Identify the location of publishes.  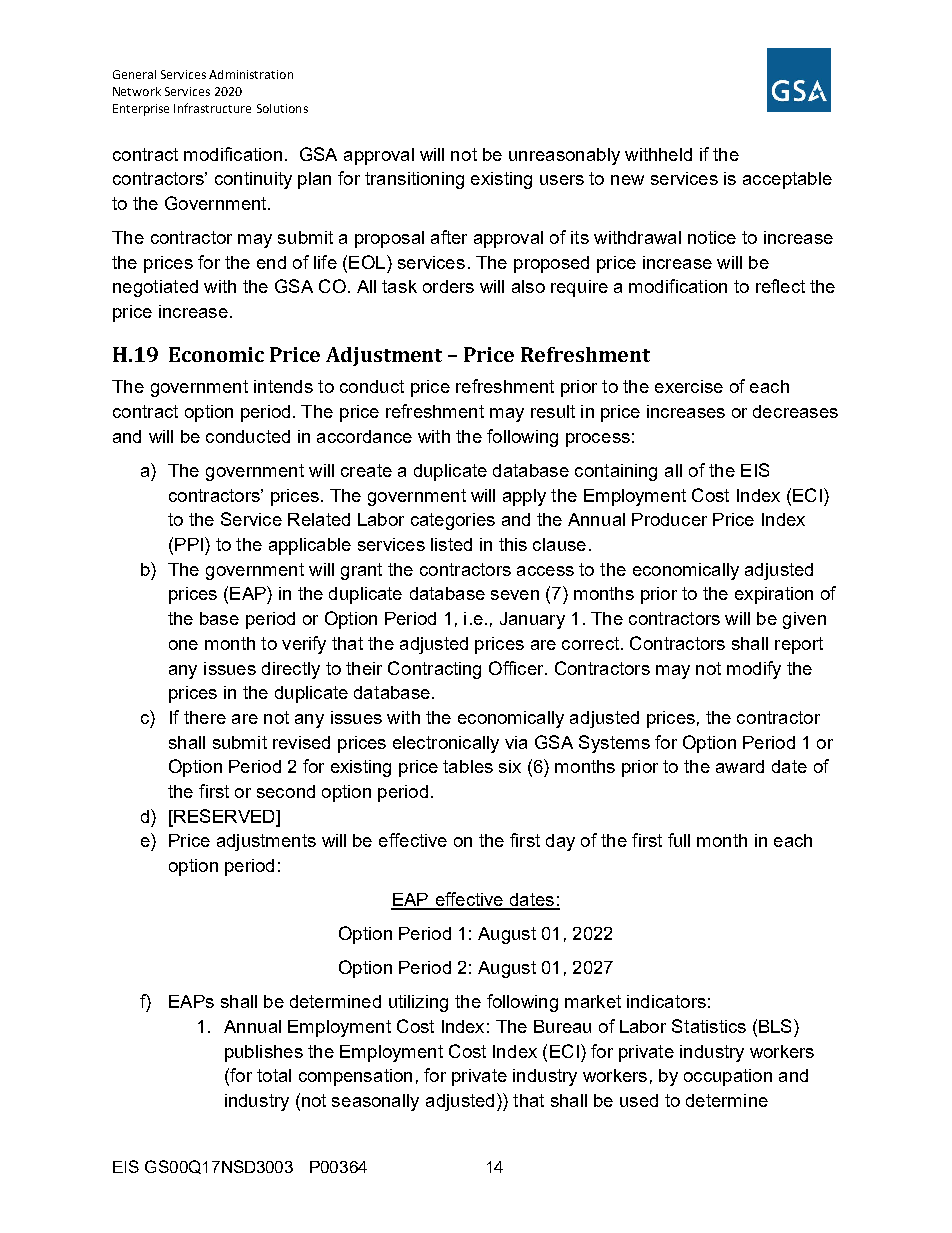
(264, 1053).
